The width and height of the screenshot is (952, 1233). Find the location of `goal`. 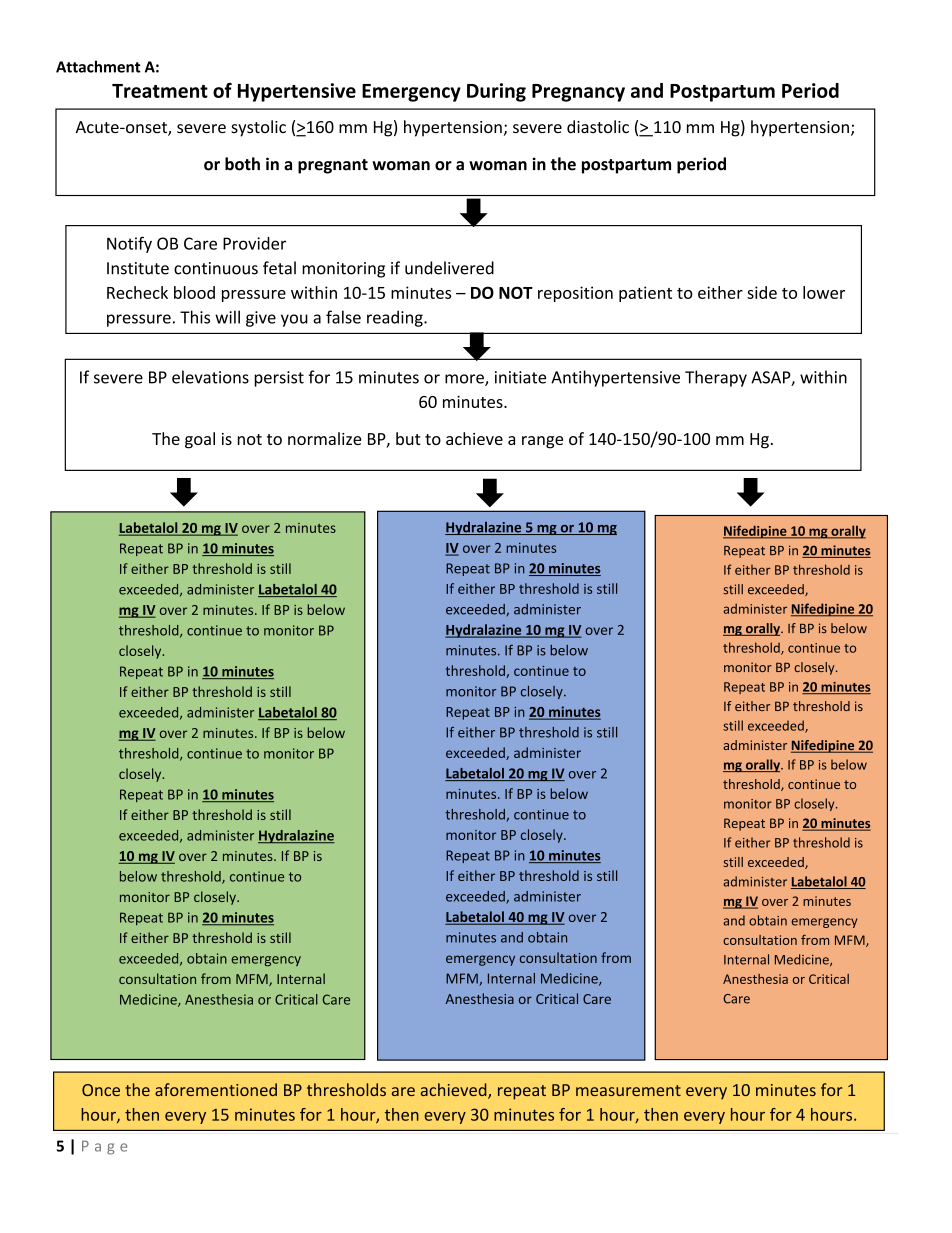

goal is located at coordinates (200, 440).
